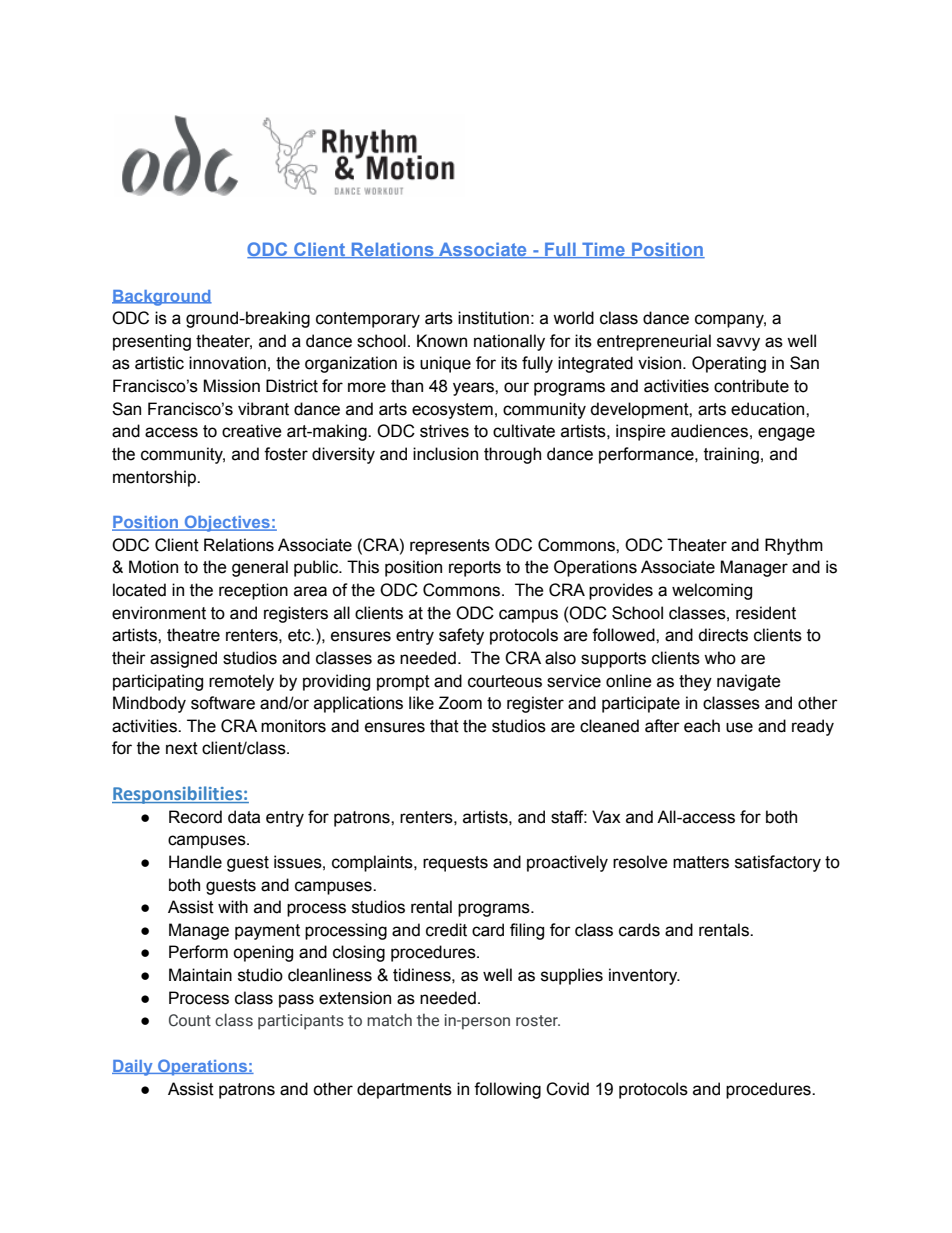 The image size is (952, 1233). I want to click on presenting, so click(152, 342).
